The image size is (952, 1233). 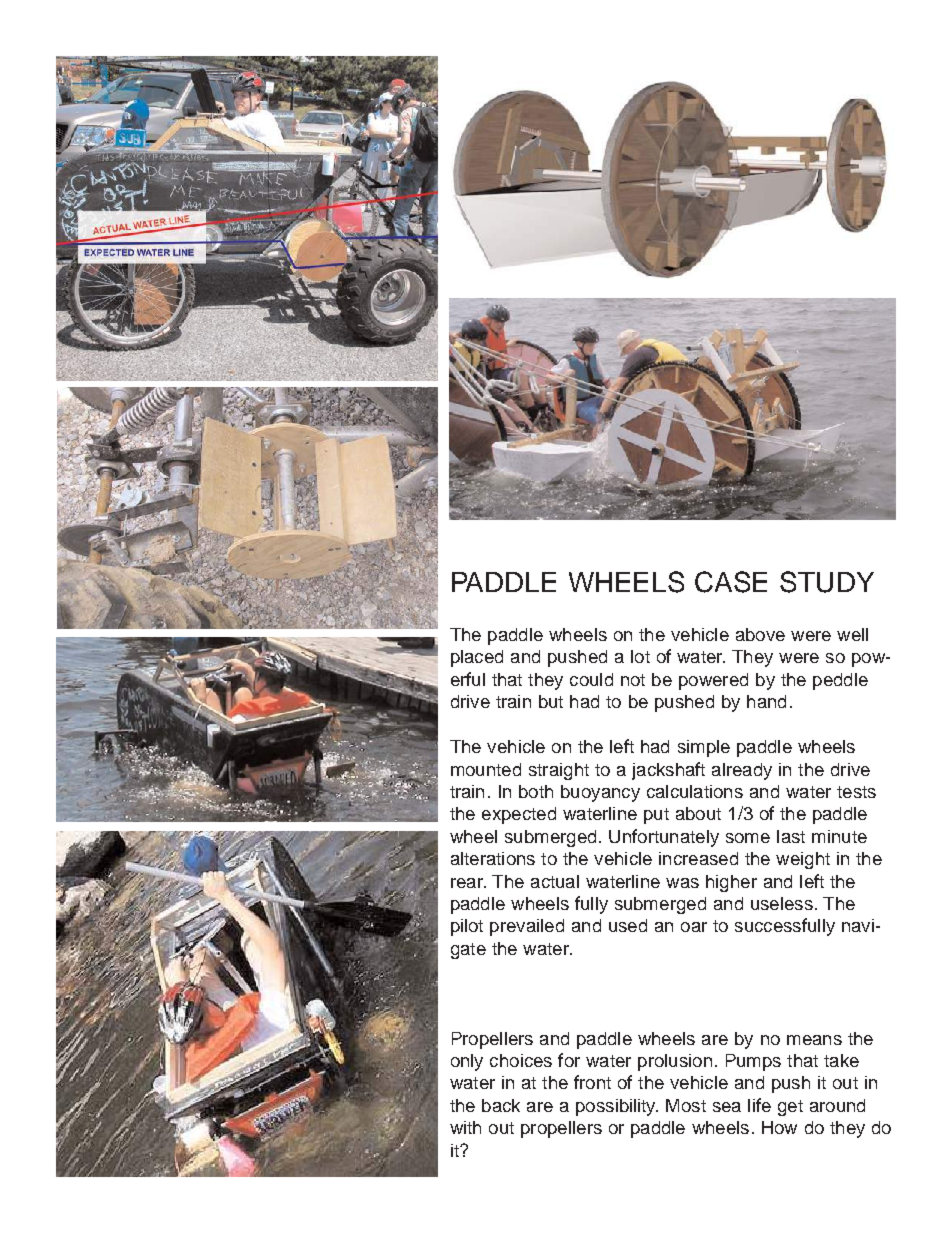 I want to click on back, so click(x=501, y=1105).
